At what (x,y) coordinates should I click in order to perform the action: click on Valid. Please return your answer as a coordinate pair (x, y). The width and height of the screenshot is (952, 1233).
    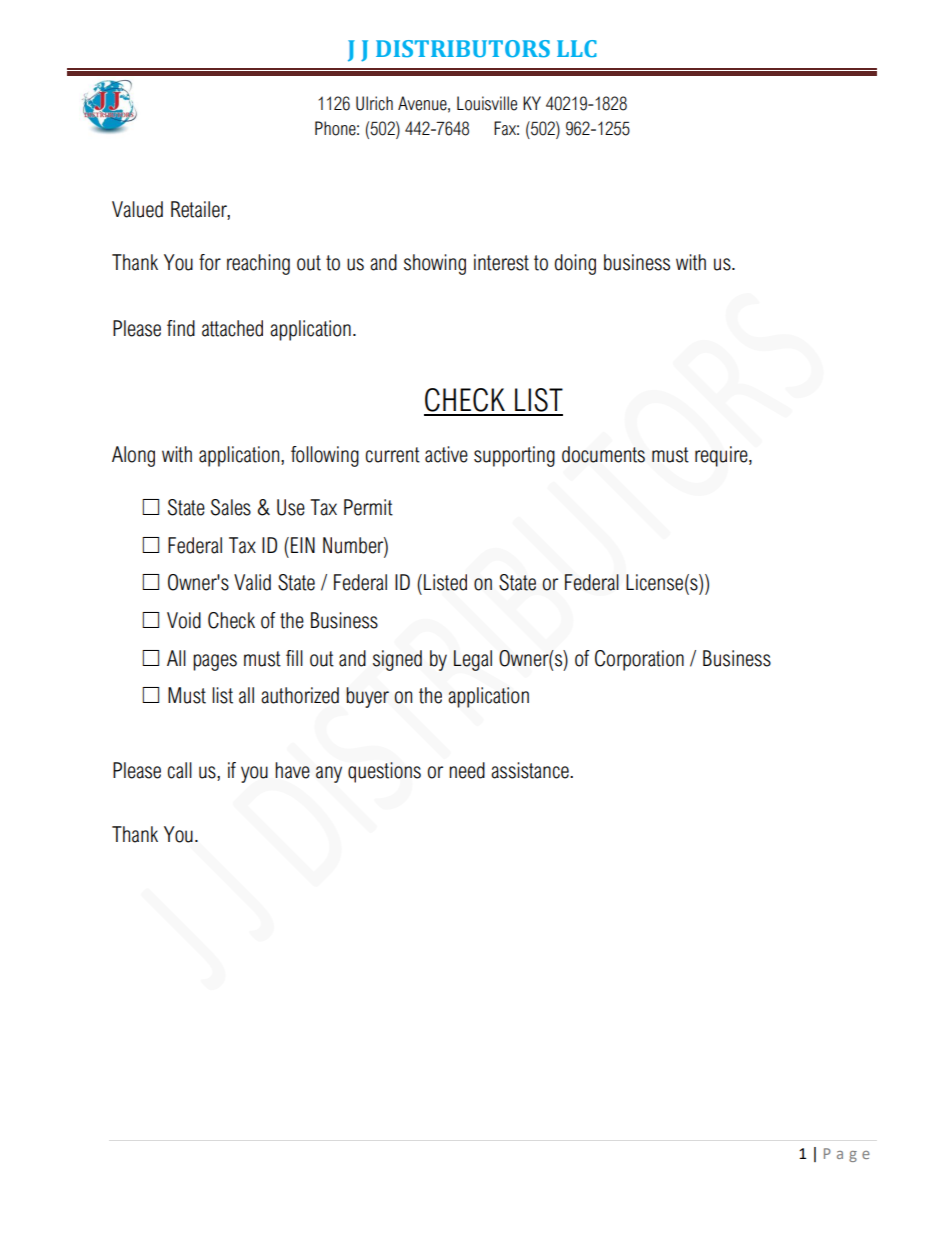
    Looking at the image, I should click on (252, 582).
